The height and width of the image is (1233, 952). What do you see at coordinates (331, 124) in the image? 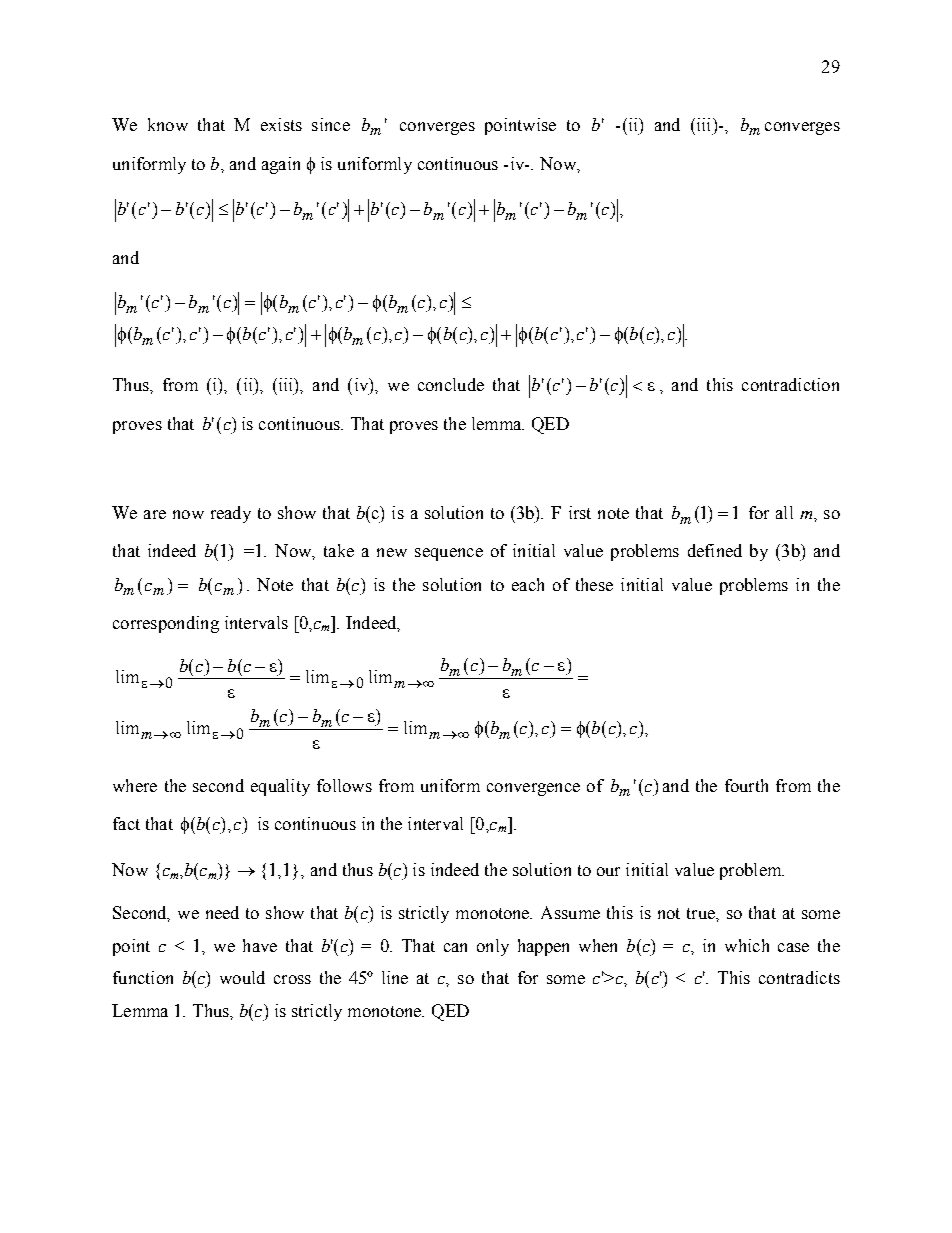
I see `since` at bounding box center [331, 124].
